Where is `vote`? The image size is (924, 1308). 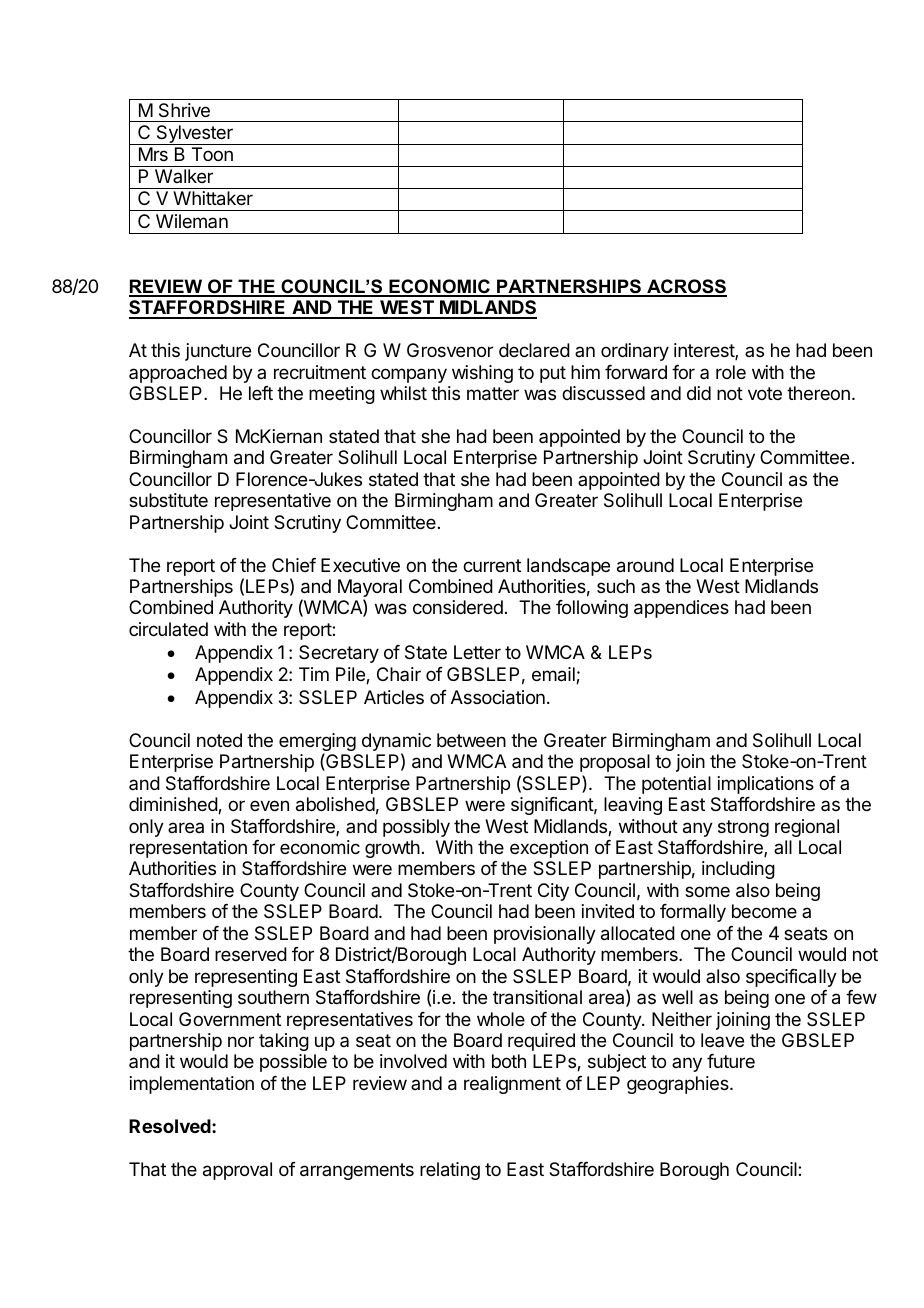
vote is located at coordinates (765, 393).
